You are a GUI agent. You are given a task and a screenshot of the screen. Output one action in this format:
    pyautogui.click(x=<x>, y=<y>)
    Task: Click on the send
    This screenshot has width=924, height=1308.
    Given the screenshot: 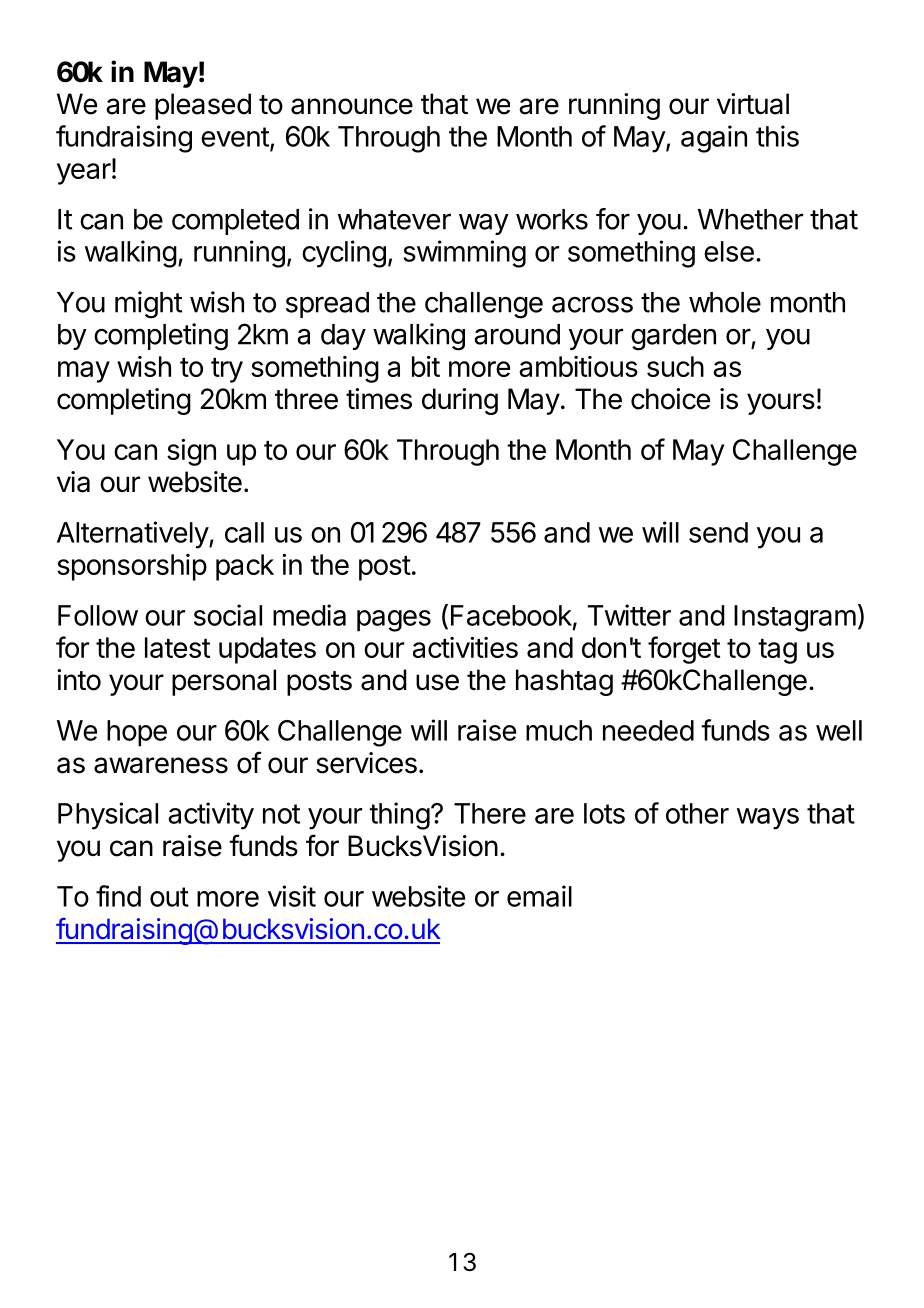 What is the action you would take?
    pyautogui.click(x=718, y=532)
